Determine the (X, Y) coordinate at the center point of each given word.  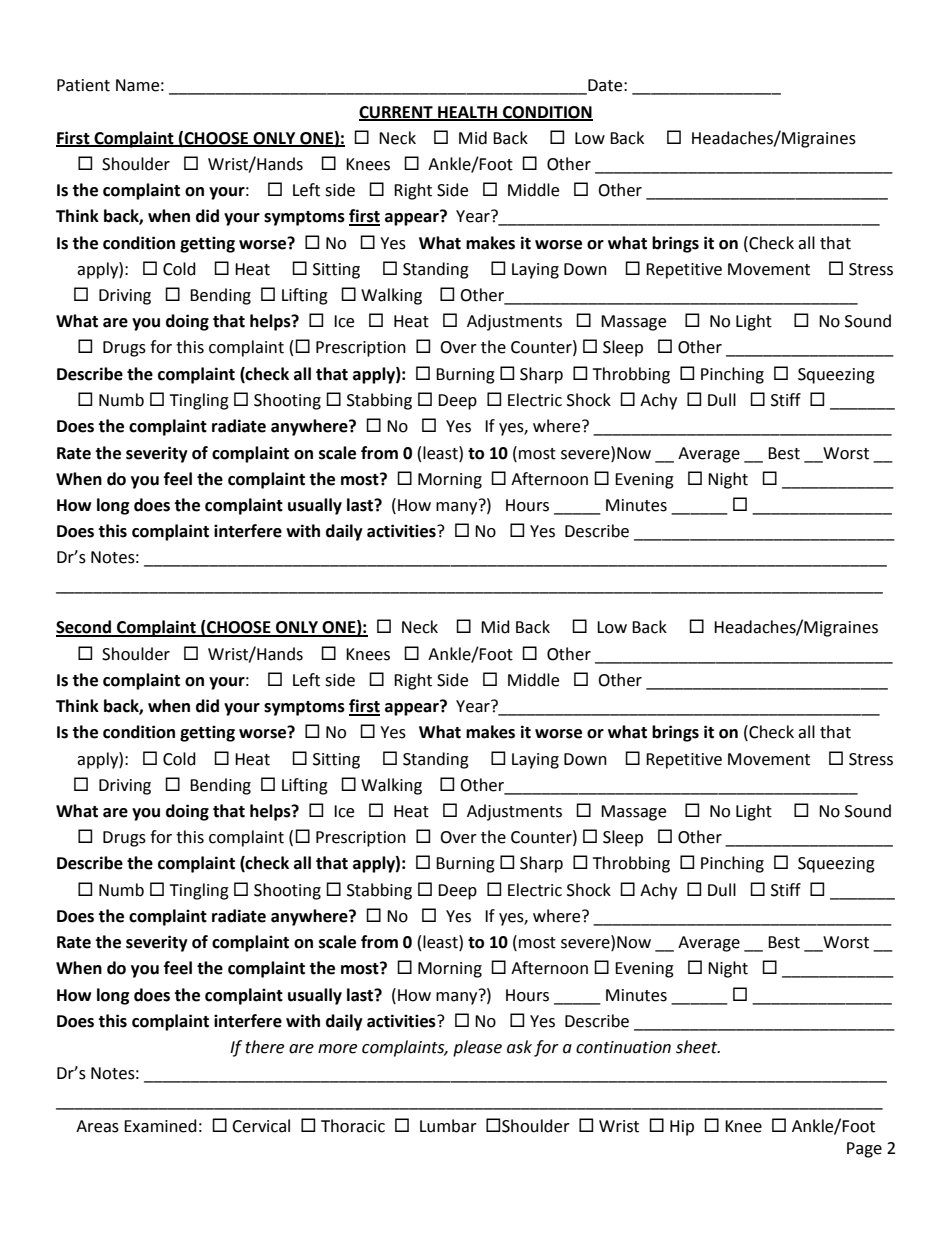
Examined (160, 1126)
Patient (83, 85)
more (337, 1049)
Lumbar (448, 1126)
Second (84, 628)
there (264, 1047)
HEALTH (467, 113)
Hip (682, 1128)
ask (519, 1047)
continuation (623, 1047)
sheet (698, 1047)
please (477, 1048)
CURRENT (397, 113)
